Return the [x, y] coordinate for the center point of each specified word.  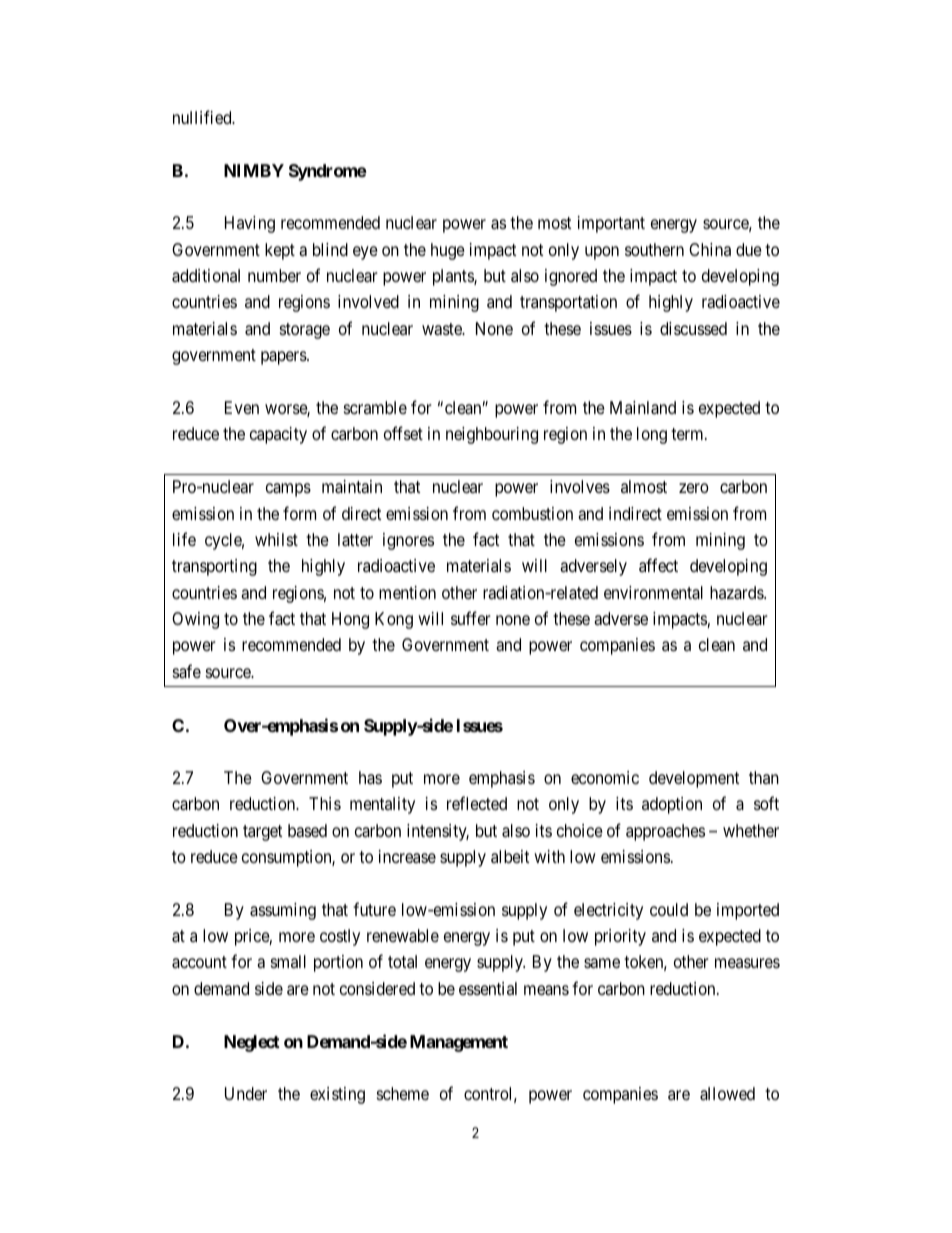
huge [448, 251]
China [710, 249]
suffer [471, 618]
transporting [214, 567]
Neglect [252, 1043]
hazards [737, 593]
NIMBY [254, 170]
